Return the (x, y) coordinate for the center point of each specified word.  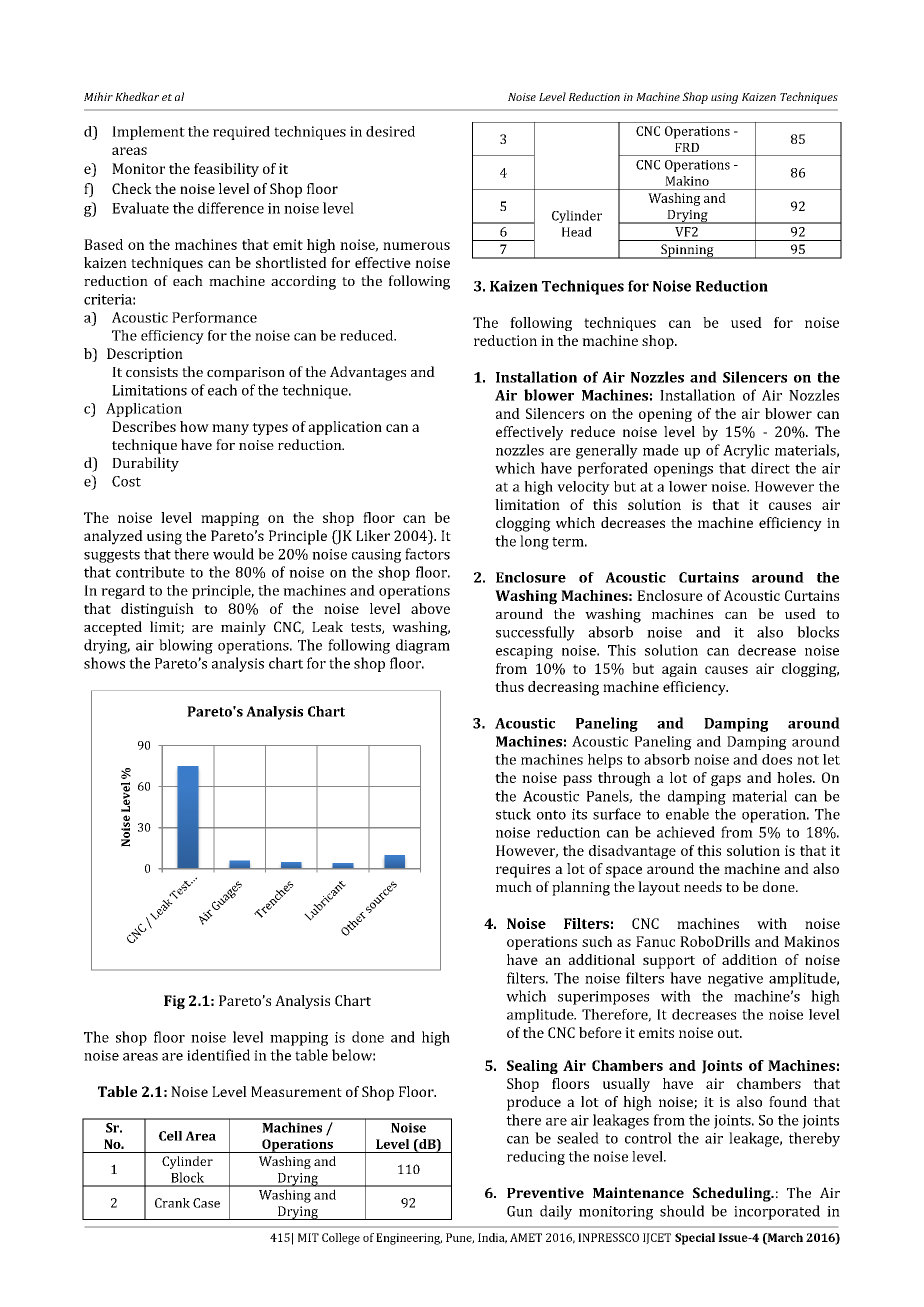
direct (770, 468)
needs (703, 886)
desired (390, 131)
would (233, 554)
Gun (520, 1211)
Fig (174, 1002)
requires (523, 871)
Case (206, 1203)
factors (427, 554)
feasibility (226, 170)
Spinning (687, 251)
